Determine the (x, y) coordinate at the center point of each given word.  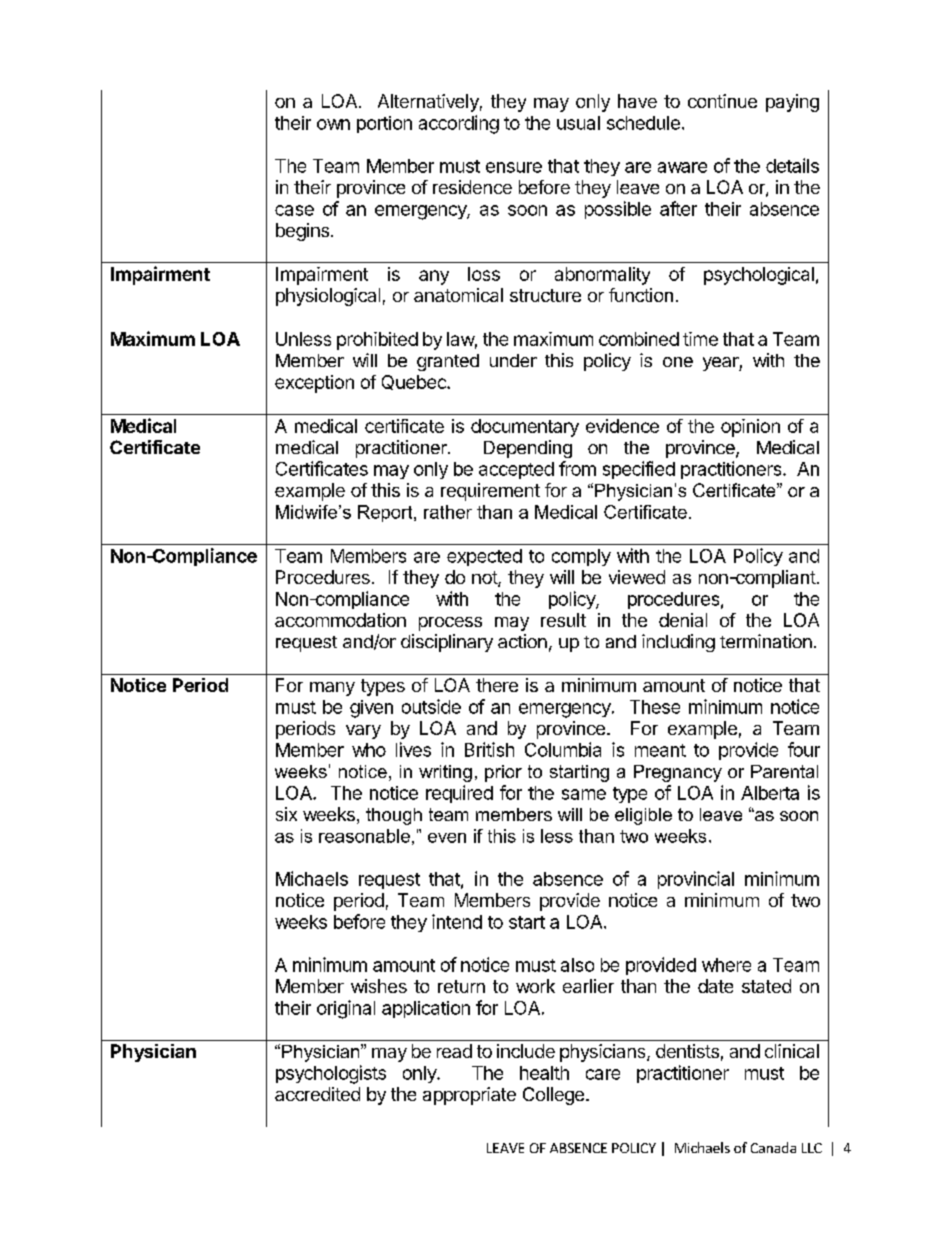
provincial (696, 880)
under (513, 360)
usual (578, 123)
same (584, 794)
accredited (317, 1094)
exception (314, 384)
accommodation (340, 620)
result (563, 620)
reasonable (364, 836)
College (553, 1096)
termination (766, 641)
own (333, 124)
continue (722, 101)
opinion (750, 428)
